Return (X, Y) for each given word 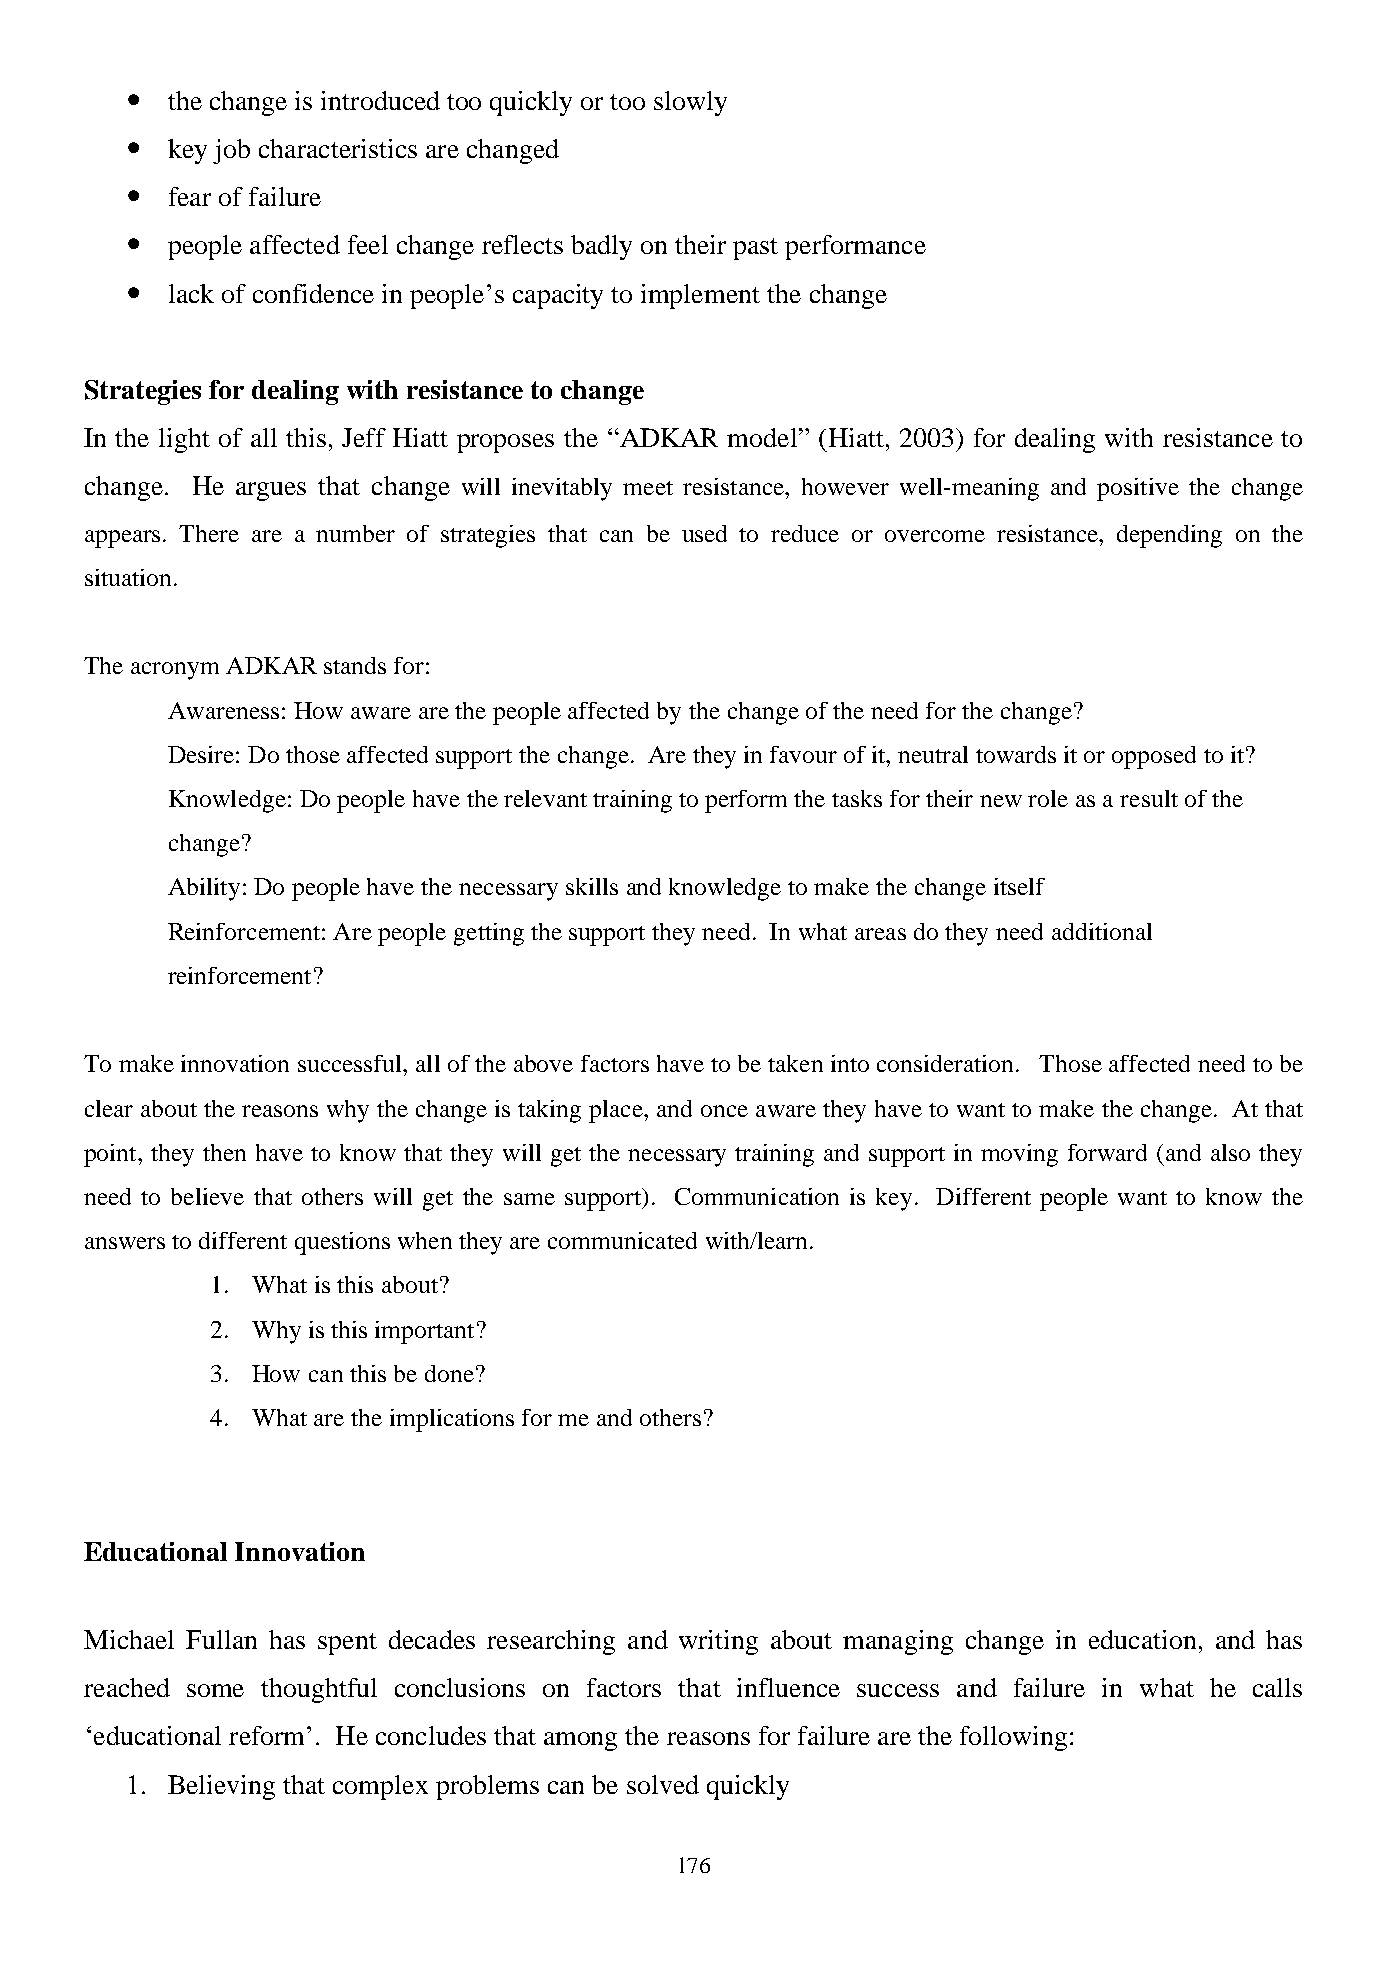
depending (1169, 536)
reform (268, 1735)
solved (663, 1784)
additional (1102, 931)
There (209, 533)
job (231, 151)
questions (342, 1243)
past (755, 249)
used (704, 533)
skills (592, 886)
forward (1107, 1152)
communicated (622, 1240)
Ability (204, 889)
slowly (690, 103)
